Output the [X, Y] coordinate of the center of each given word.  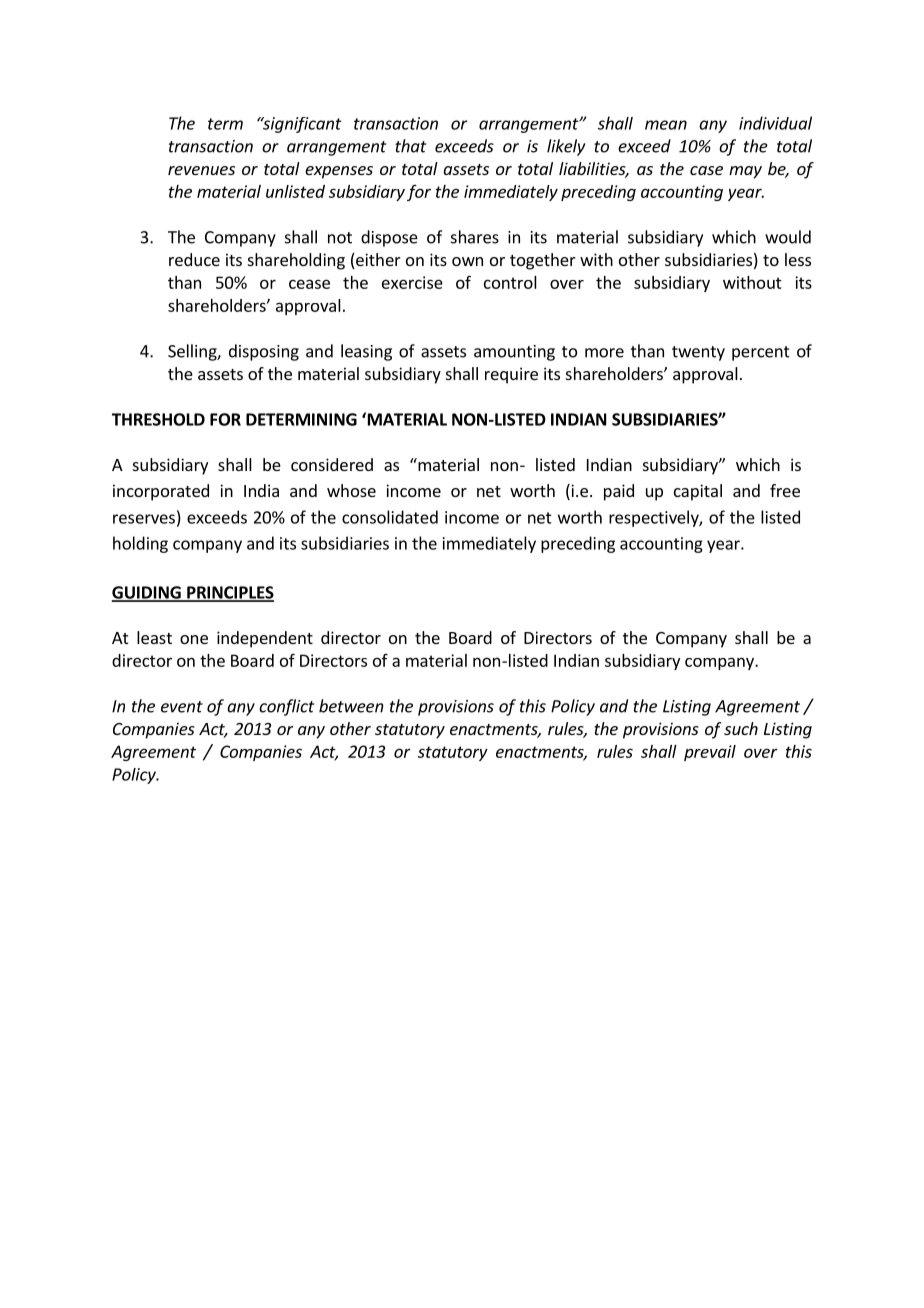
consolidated [390, 517]
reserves [144, 519]
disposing [264, 352]
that [410, 146]
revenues [201, 170]
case [706, 170]
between [351, 706]
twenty [698, 353]
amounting [514, 353]
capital [698, 492]
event [182, 707]
